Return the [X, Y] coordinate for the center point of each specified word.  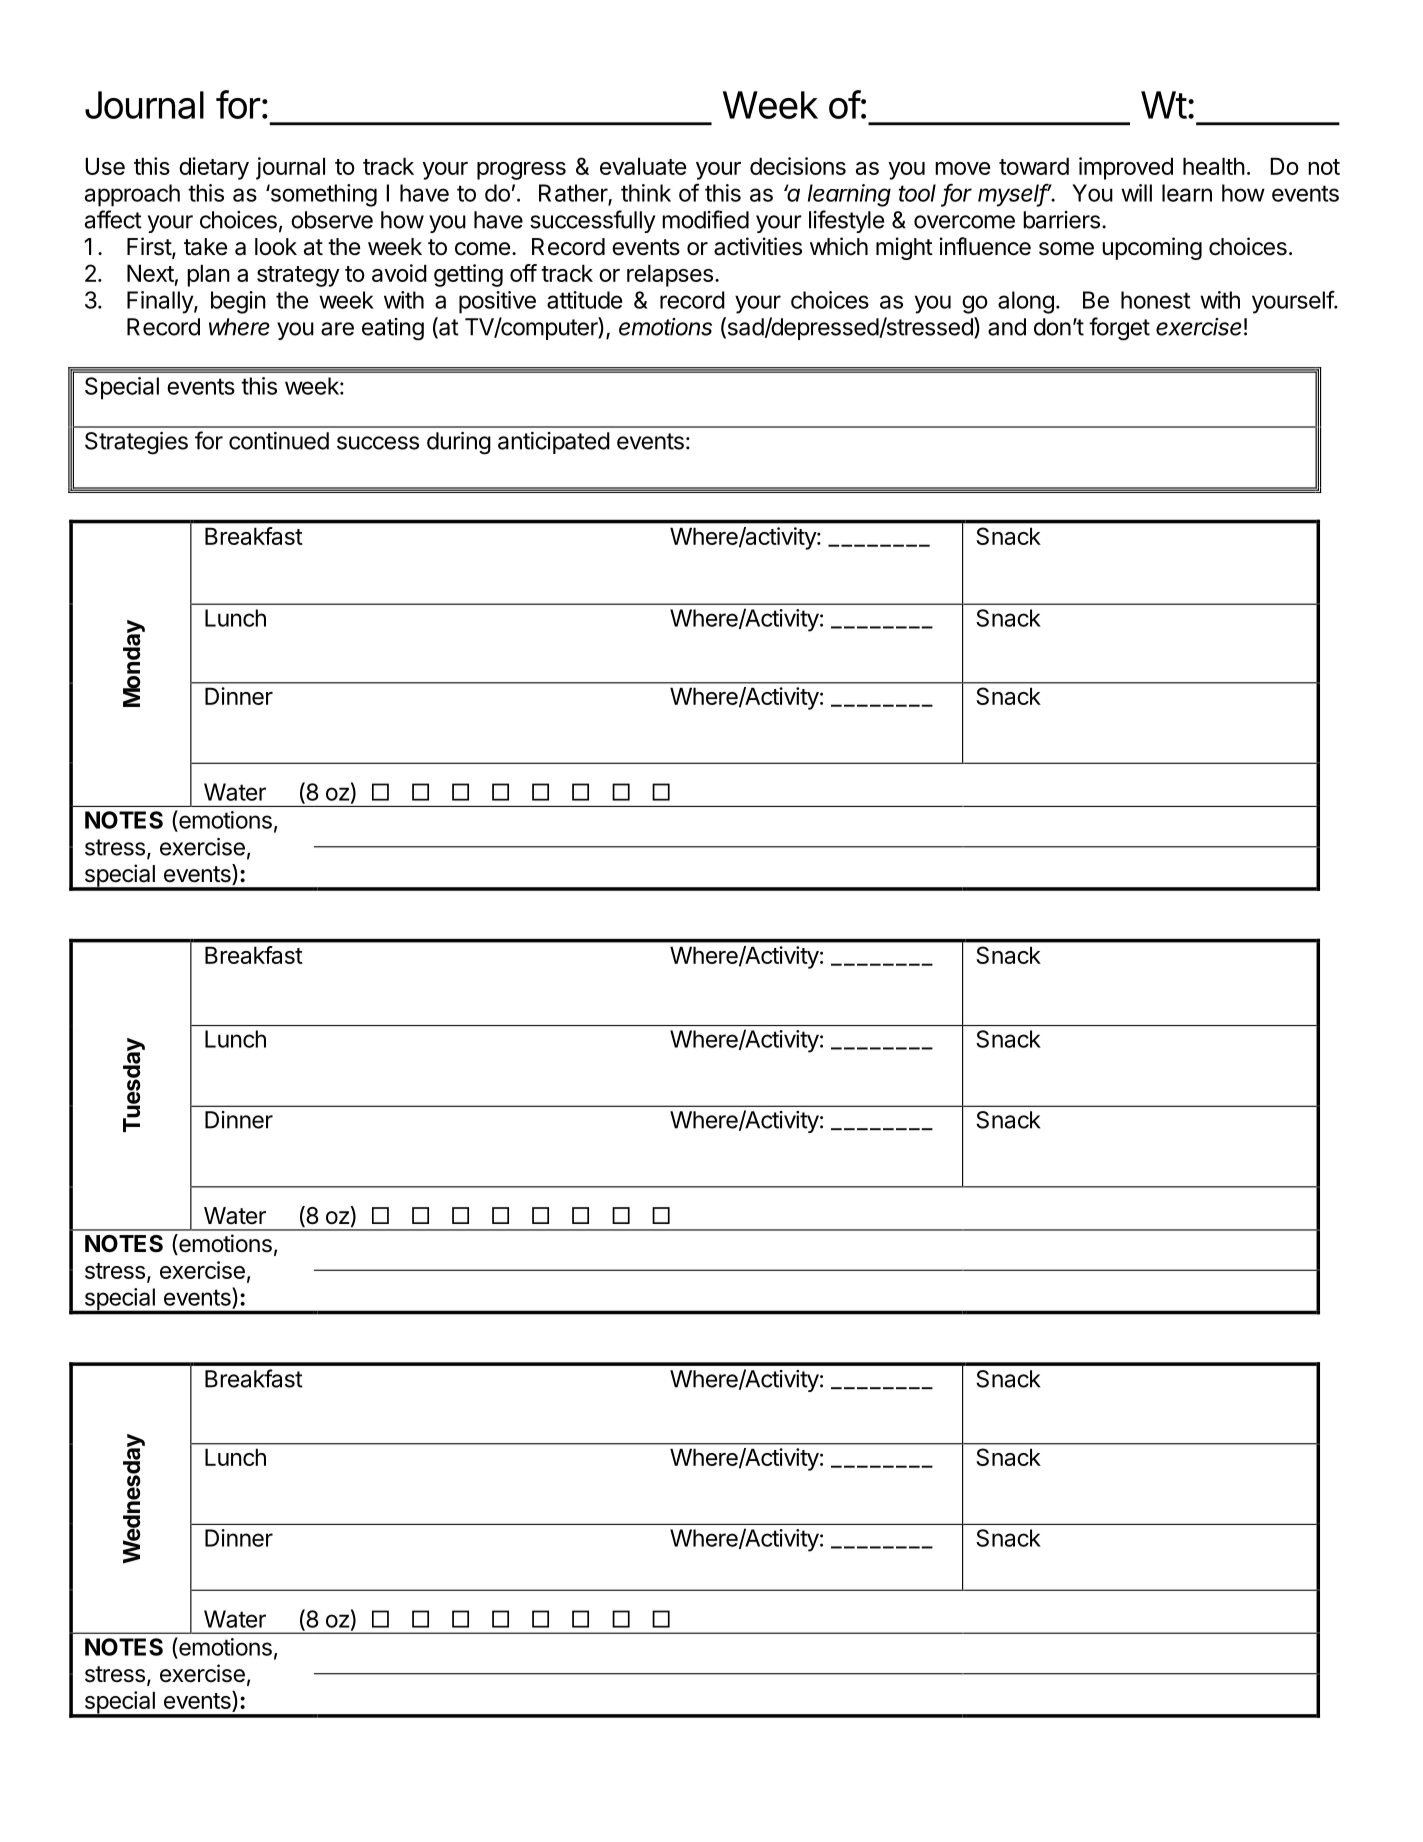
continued [279, 441]
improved [1126, 168]
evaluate [643, 166]
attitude [584, 300]
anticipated [554, 443]
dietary [214, 168]
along [1026, 302]
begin [238, 302]
